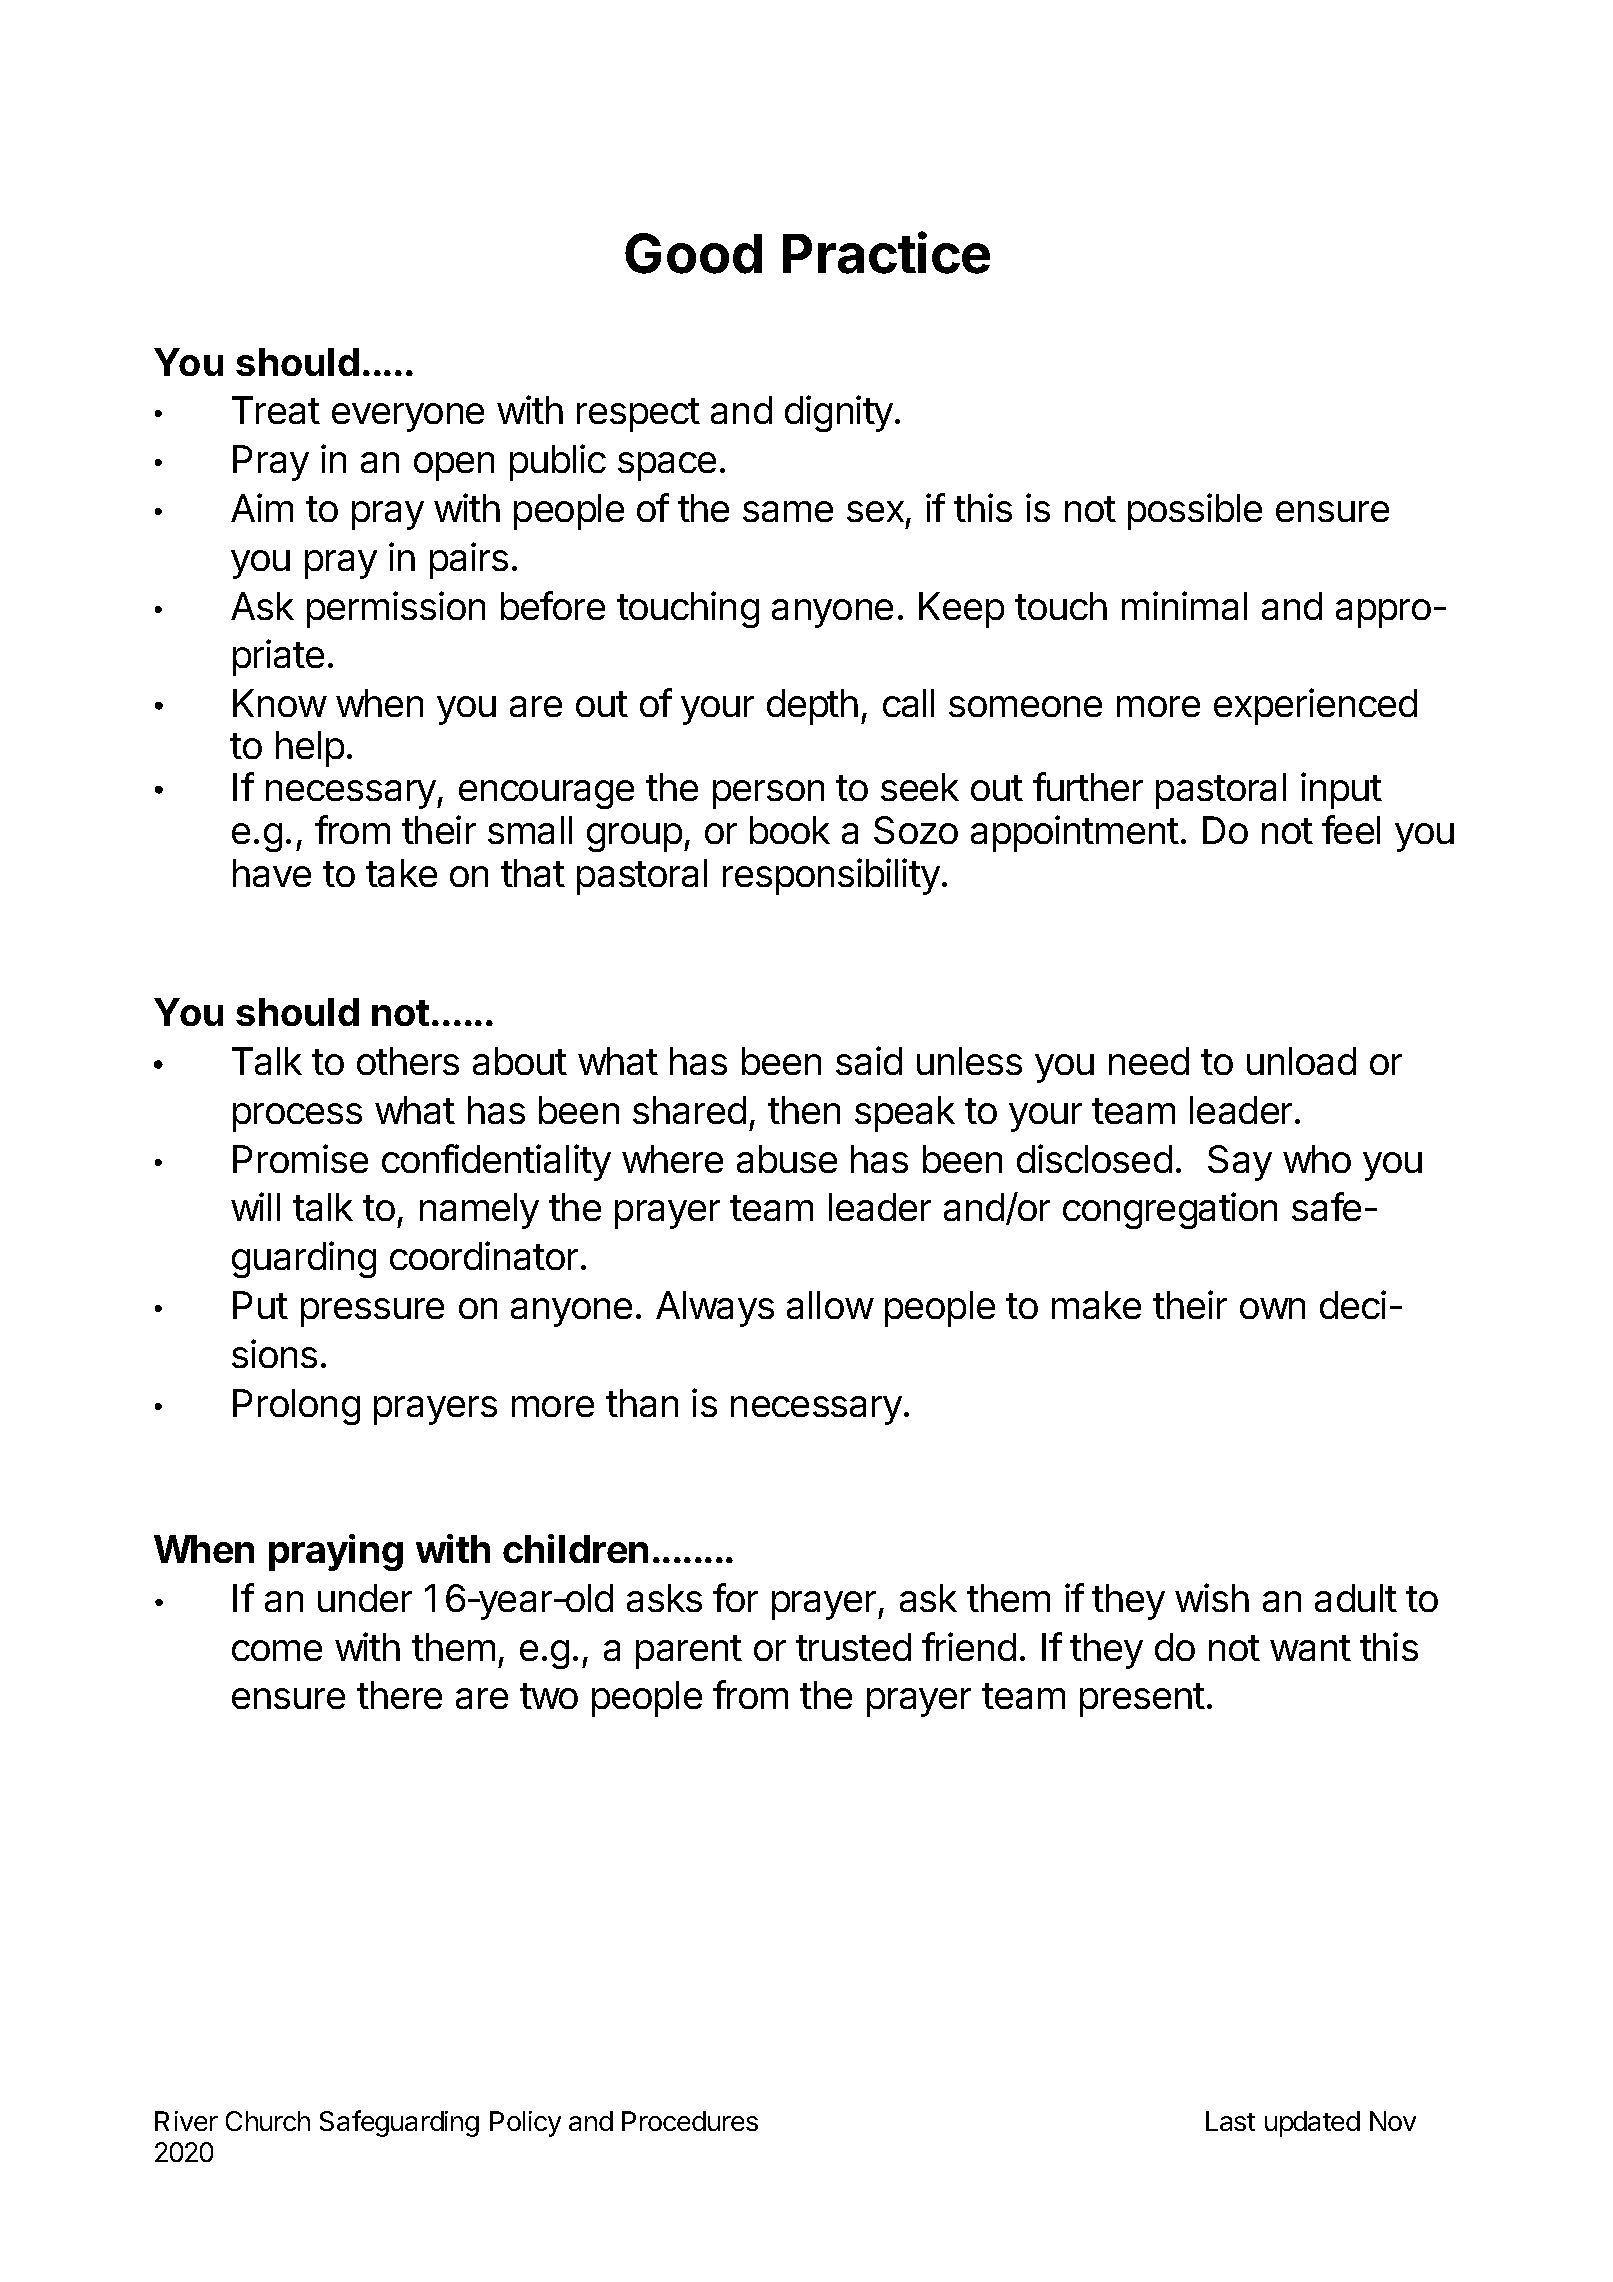  What do you see at coordinates (296, 1407) in the document?
I see `Prolong` at bounding box center [296, 1407].
